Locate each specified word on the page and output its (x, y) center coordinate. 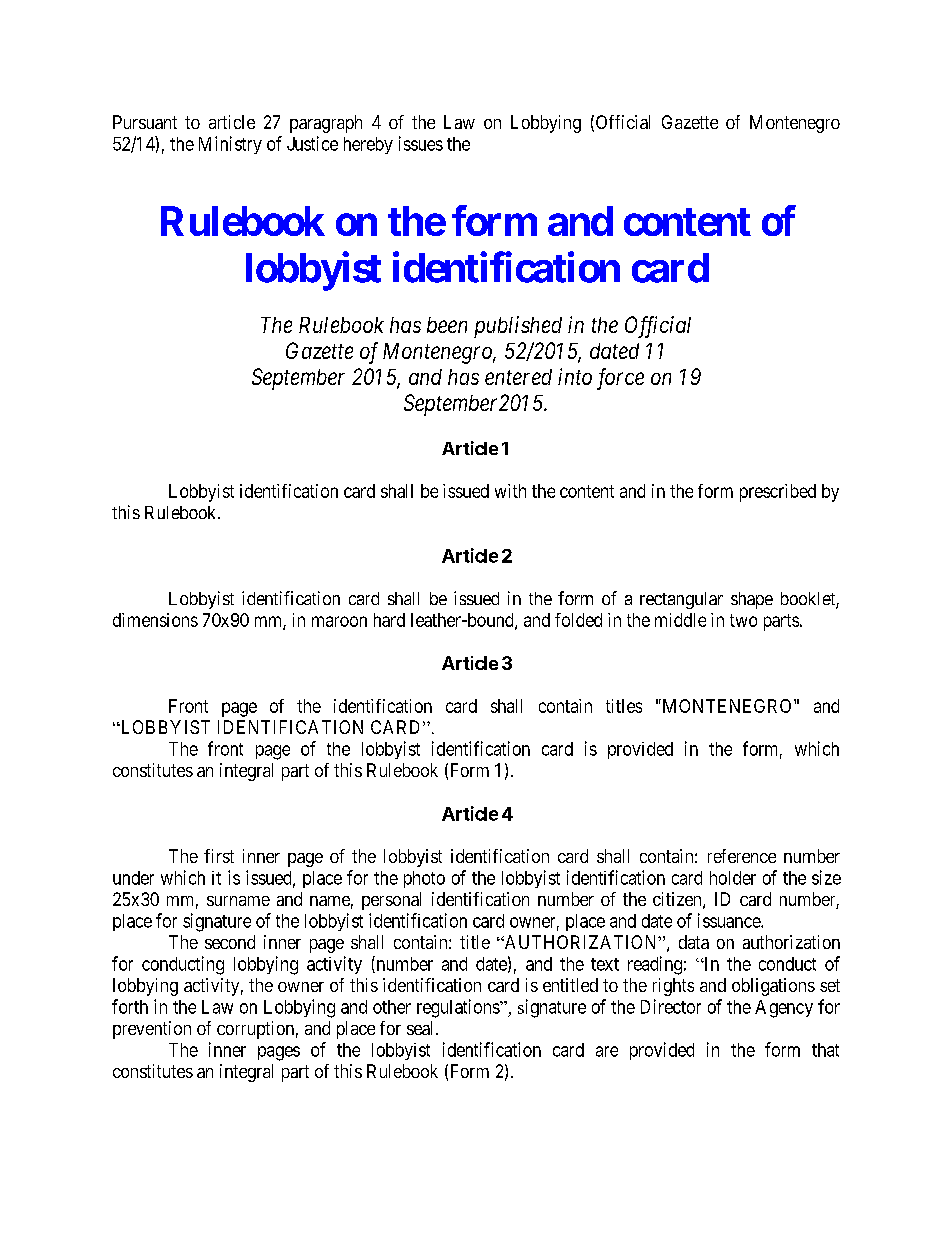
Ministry (230, 145)
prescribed (778, 493)
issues (421, 143)
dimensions (155, 620)
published (518, 327)
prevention (152, 1030)
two (743, 620)
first (219, 856)
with (510, 491)
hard (389, 620)
